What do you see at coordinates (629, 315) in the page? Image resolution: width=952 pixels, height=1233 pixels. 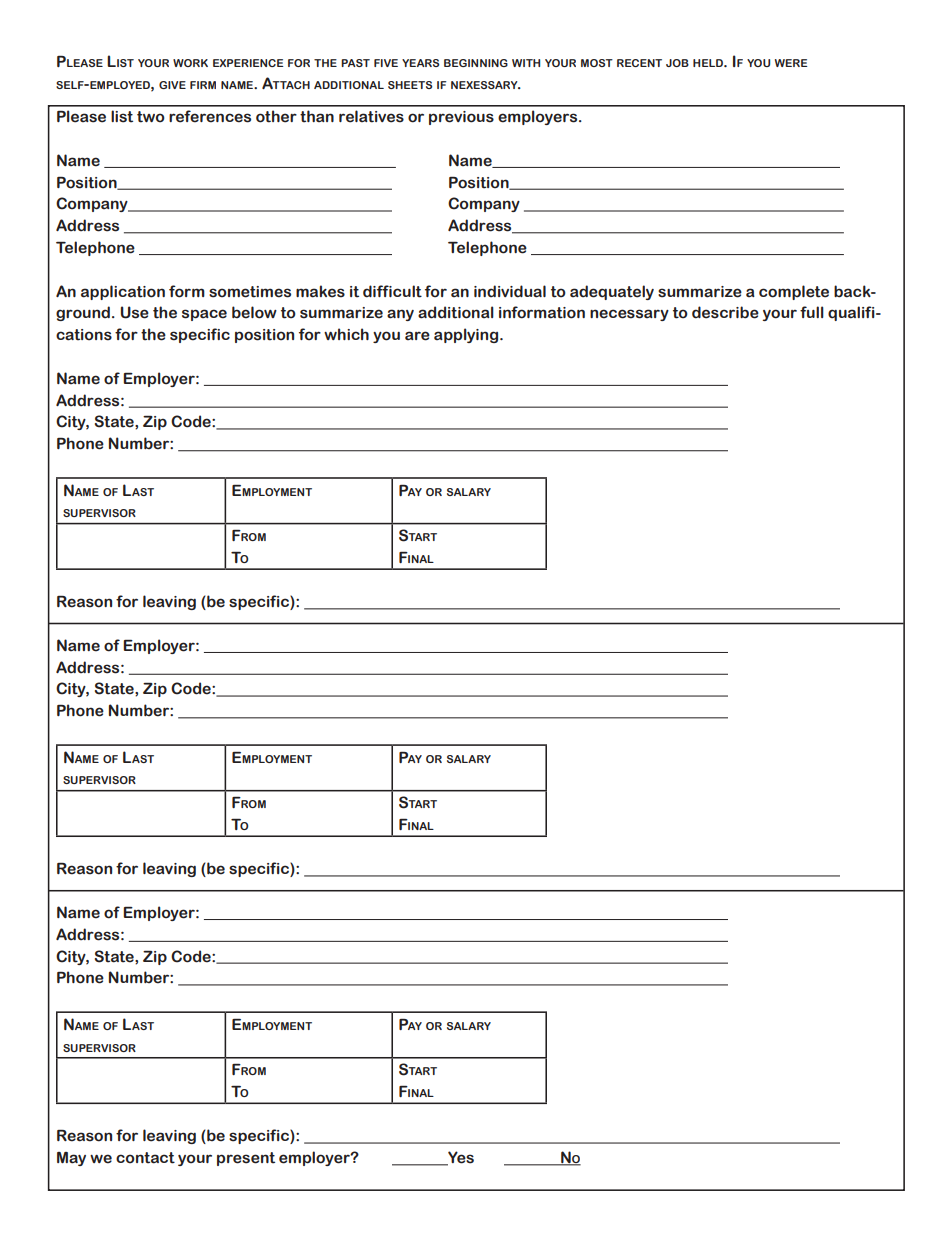 I see `necessary` at bounding box center [629, 315].
